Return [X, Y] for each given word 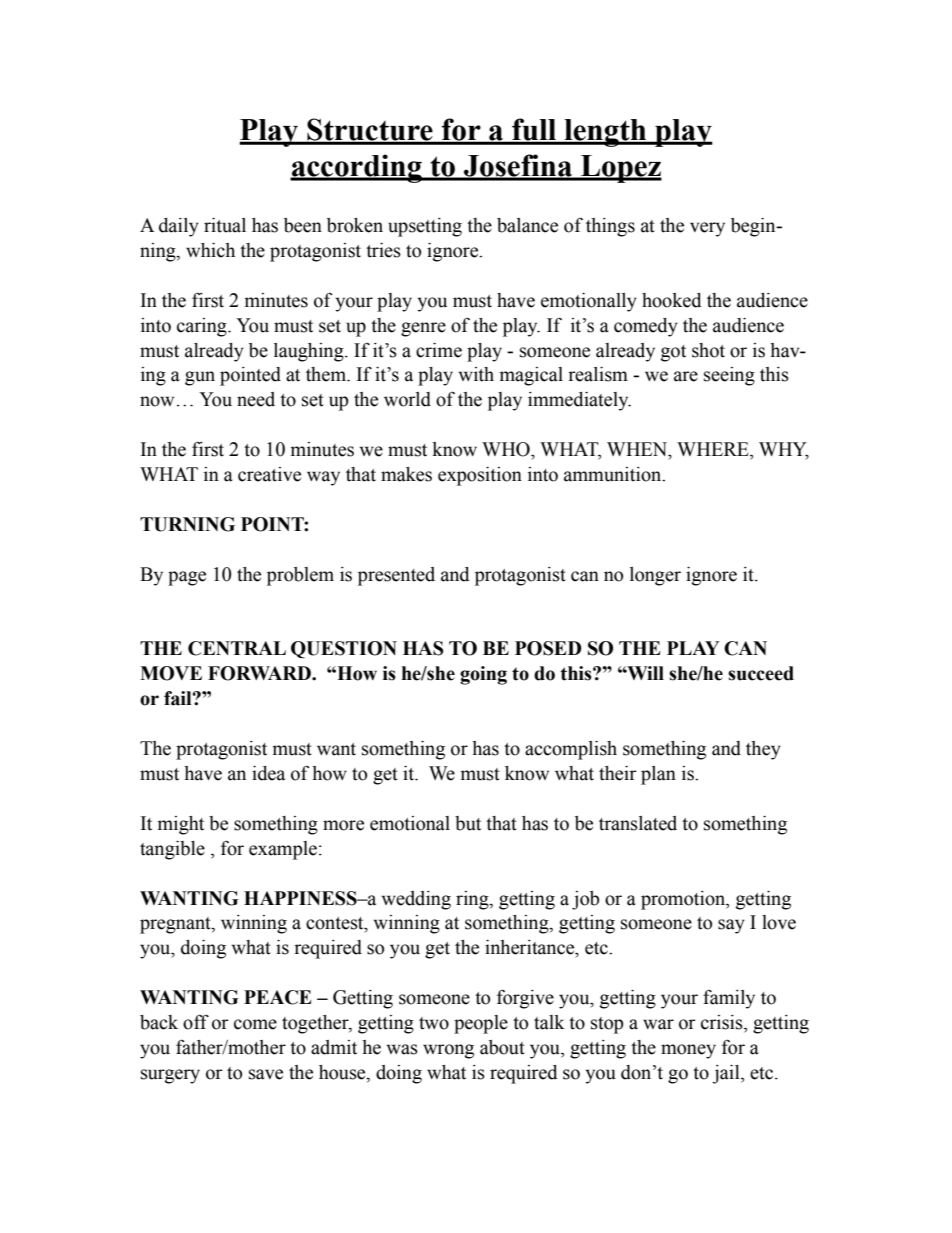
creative [269, 474]
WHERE [714, 449]
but [468, 823]
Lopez [620, 169]
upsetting [425, 227]
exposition [480, 476]
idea [268, 773]
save [266, 1074]
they [763, 750]
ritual [225, 225]
